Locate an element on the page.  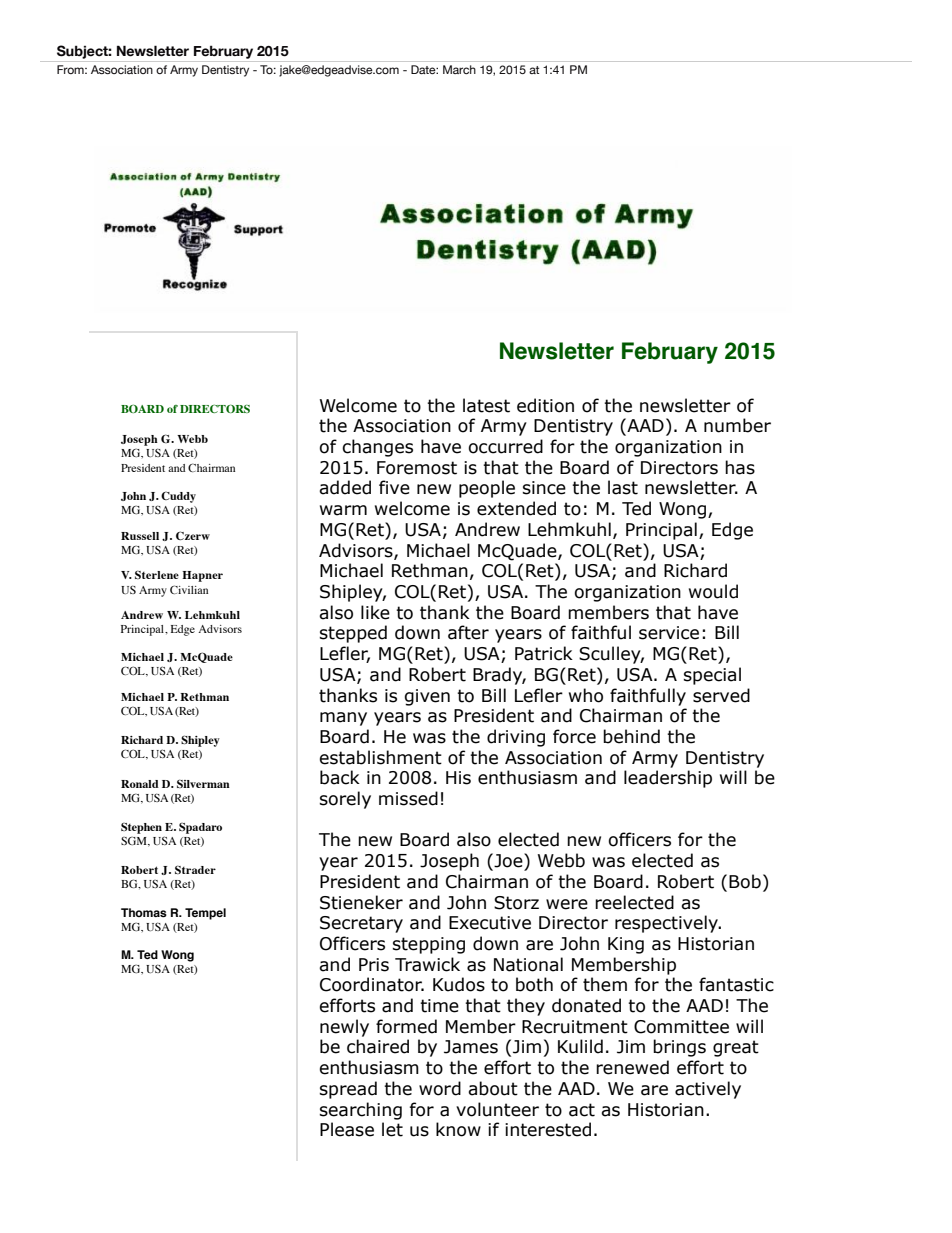
leadership is located at coordinates (668, 779).
